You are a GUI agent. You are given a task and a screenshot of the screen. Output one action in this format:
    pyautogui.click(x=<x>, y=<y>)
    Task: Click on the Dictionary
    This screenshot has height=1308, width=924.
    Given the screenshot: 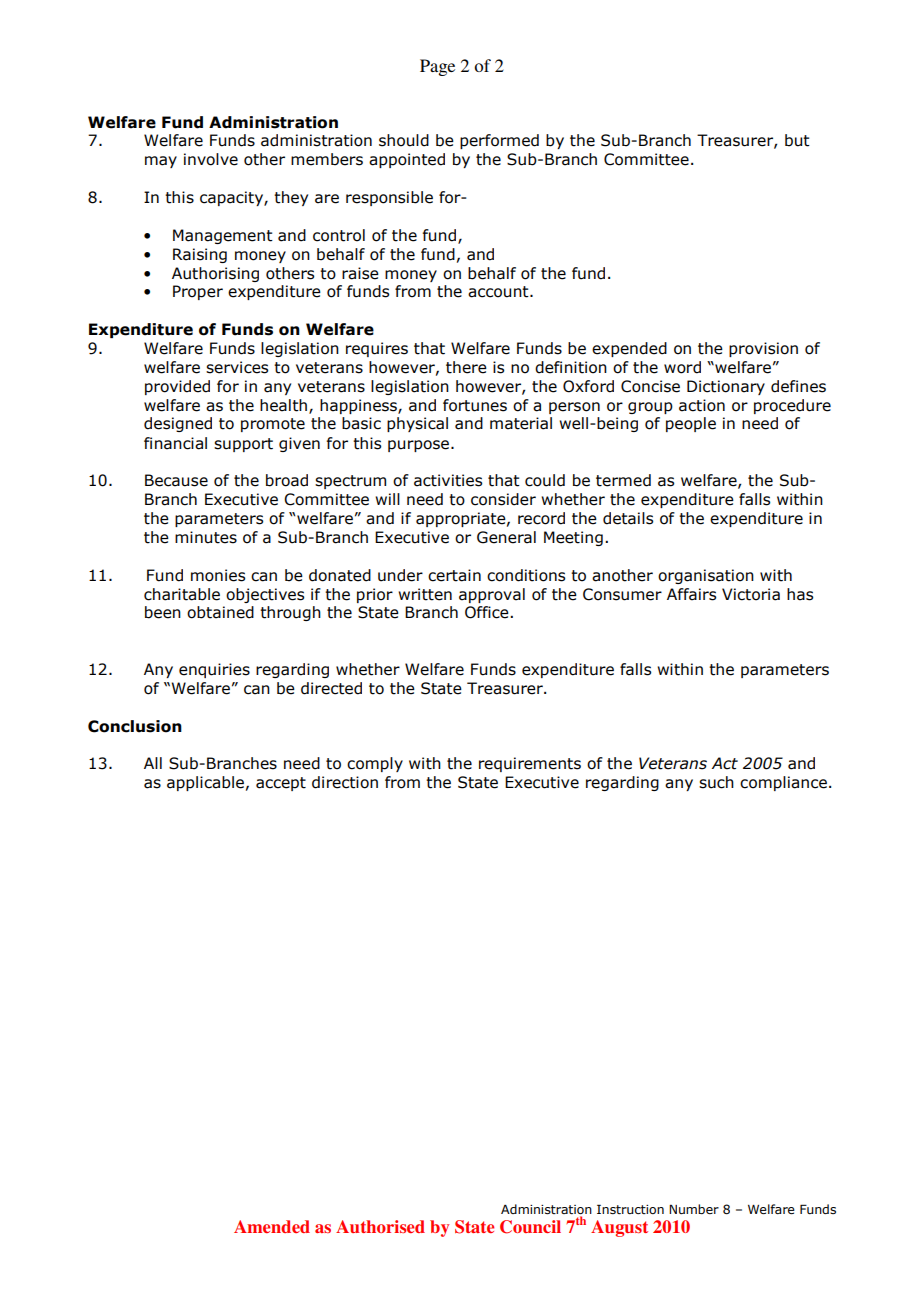 What is the action you would take?
    pyautogui.click(x=726, y=387)
